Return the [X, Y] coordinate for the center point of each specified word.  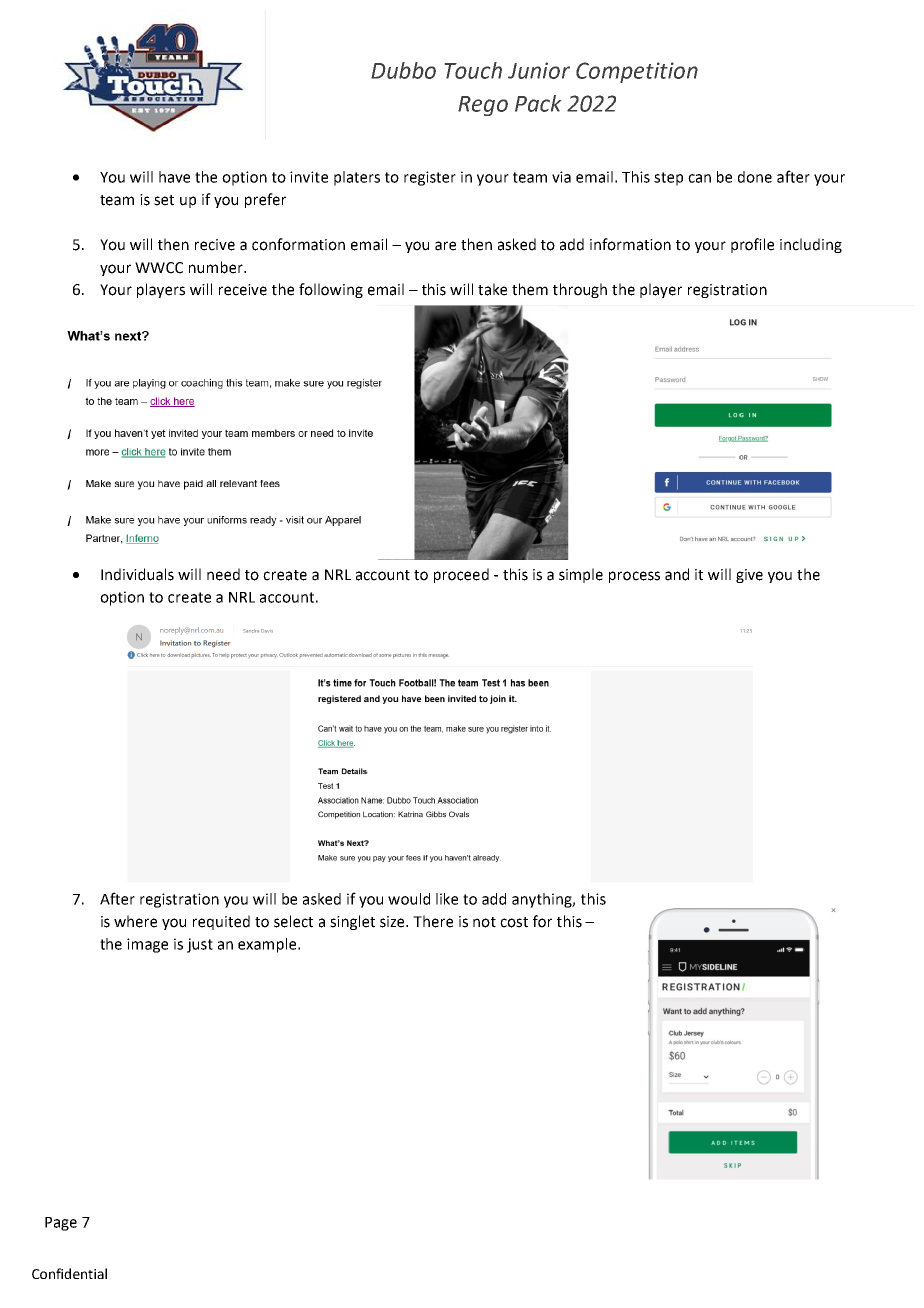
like [447, 899]
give [749, 576]
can [699, 178]
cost [514, 922]
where [135, 921]
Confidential [69, 1273]
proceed [461, 575]
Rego [483, 106]
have [174, 177]
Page [61, 1224]
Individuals [137, 574]
